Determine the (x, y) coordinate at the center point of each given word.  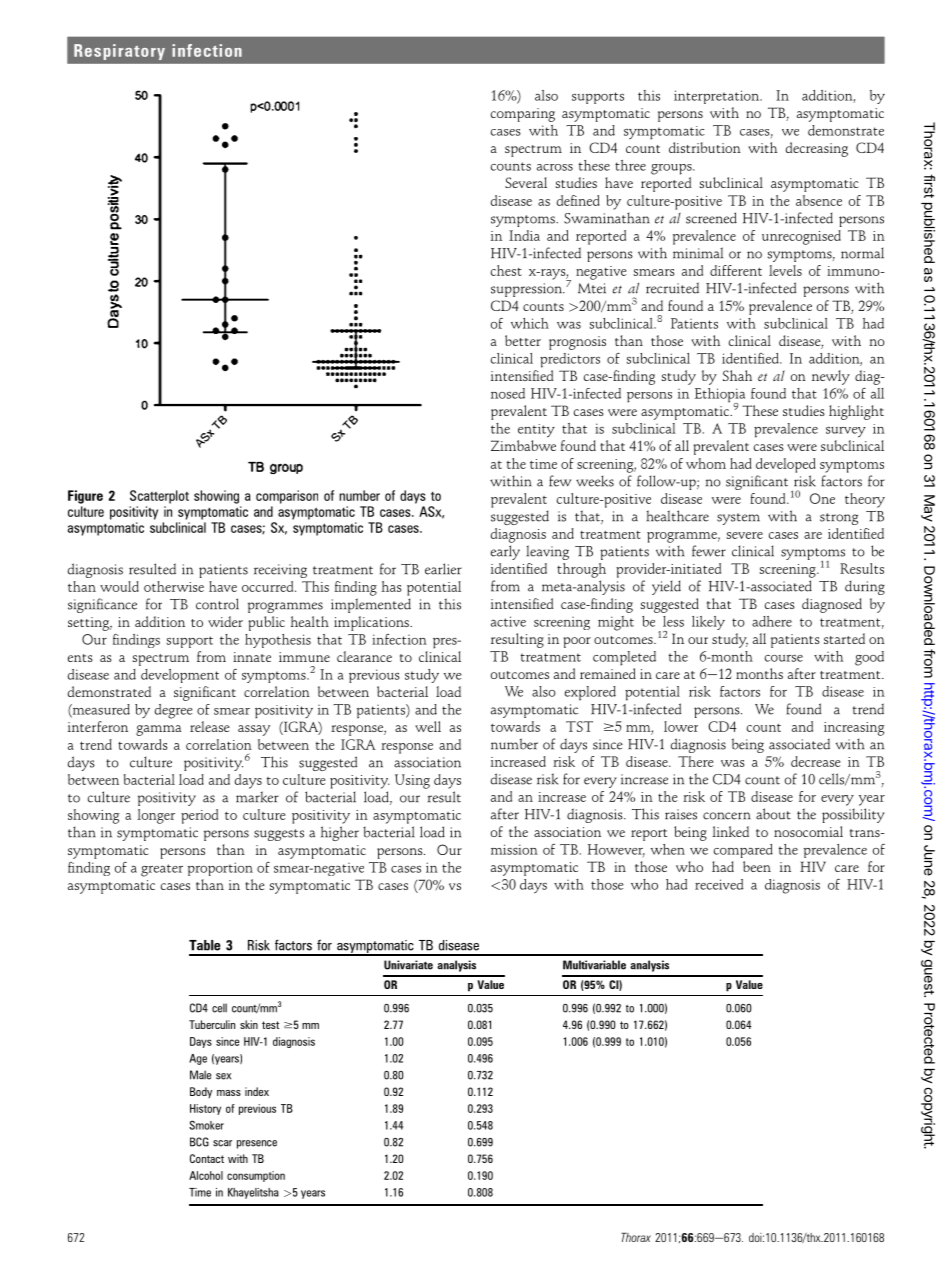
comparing (523, 115)
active (508, 621)
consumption (256, 1176)
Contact (207, 1158)
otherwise (174, 586)
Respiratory (119, 52)
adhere (772, 621)
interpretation (718, 97)
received (719, 884)
